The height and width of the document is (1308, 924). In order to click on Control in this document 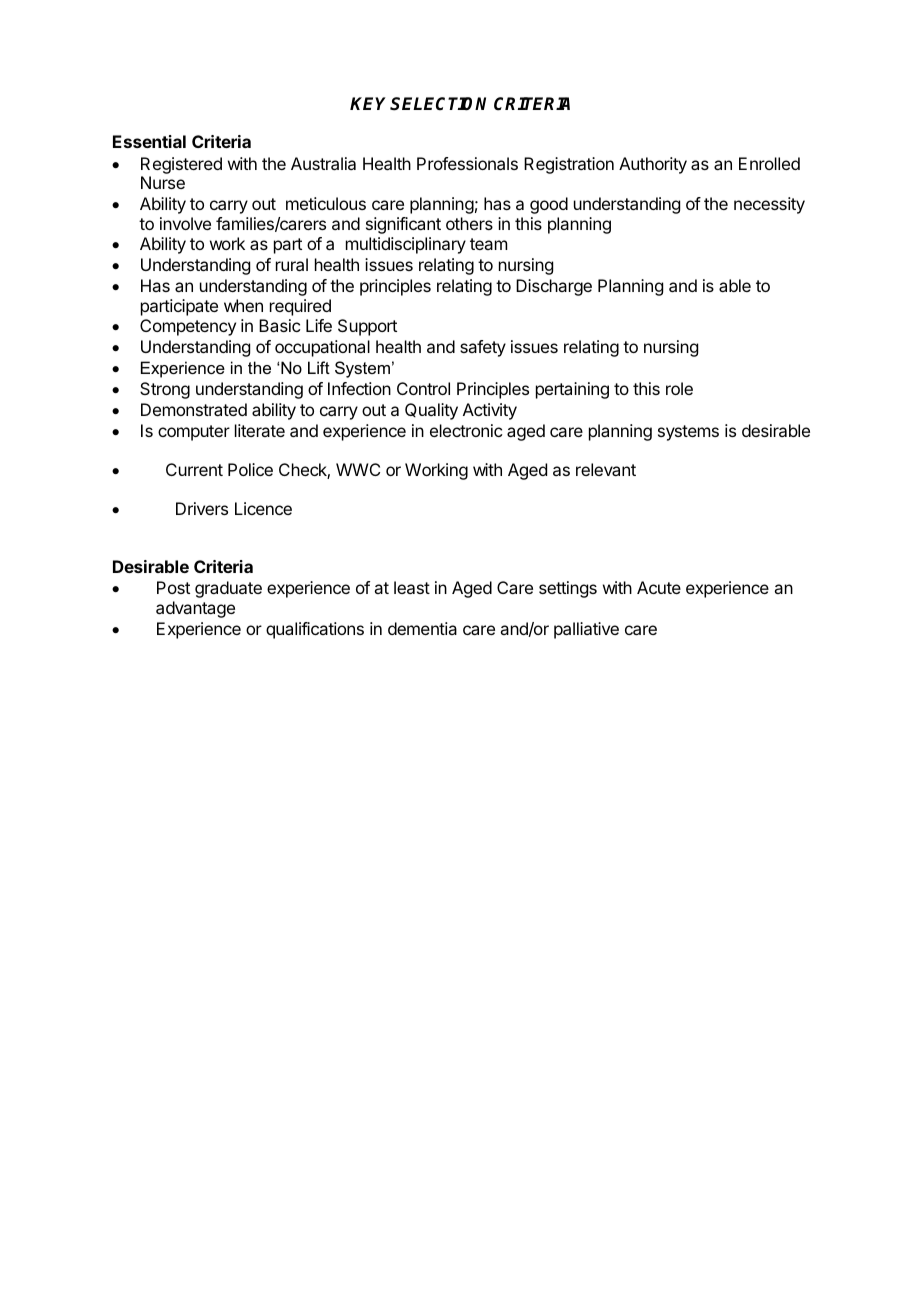, I will do `click(423, 388)`.
